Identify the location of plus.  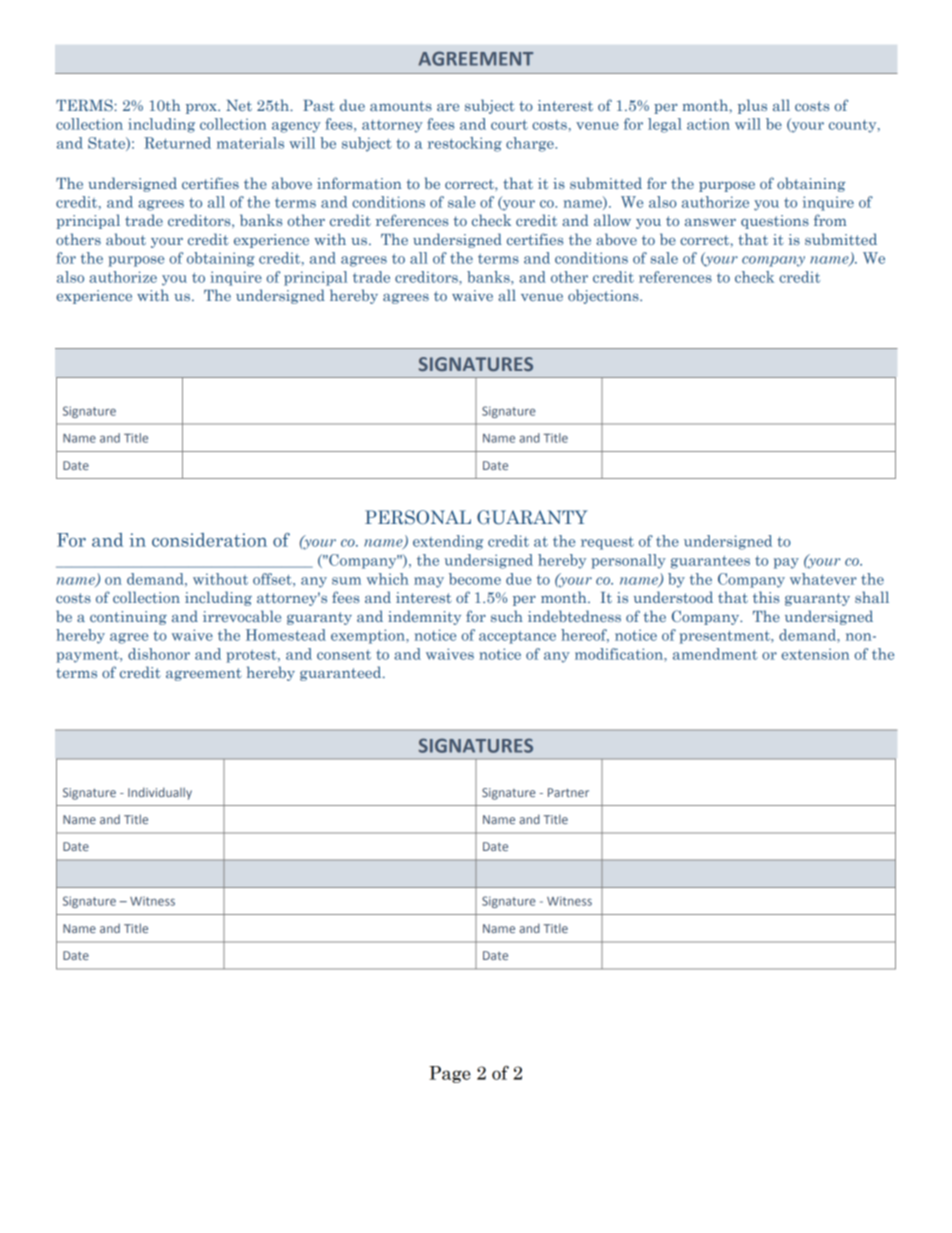
(752, 106).
